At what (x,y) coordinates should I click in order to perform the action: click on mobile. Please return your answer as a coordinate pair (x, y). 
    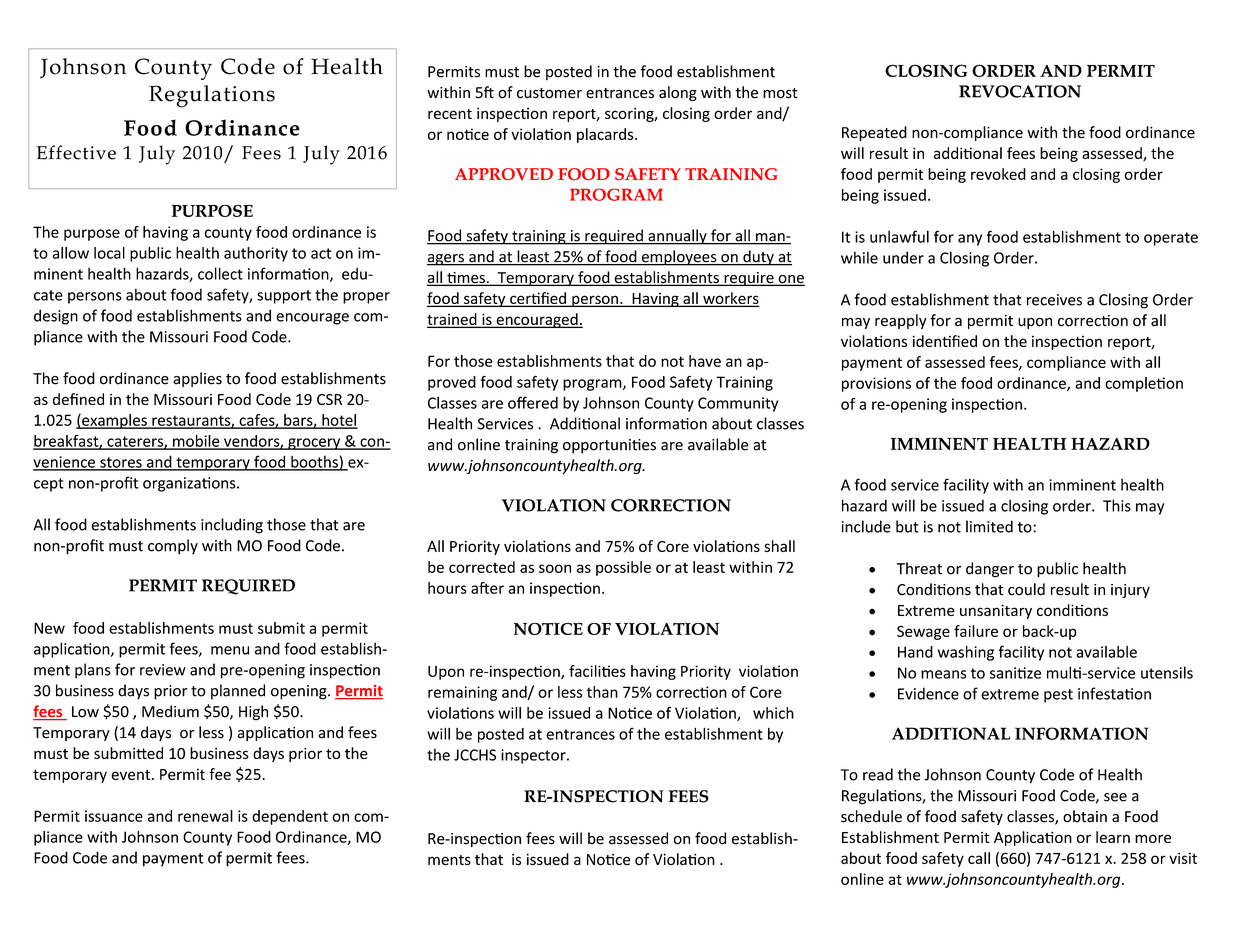
    Looking at the image, I should click on (196, 442).
